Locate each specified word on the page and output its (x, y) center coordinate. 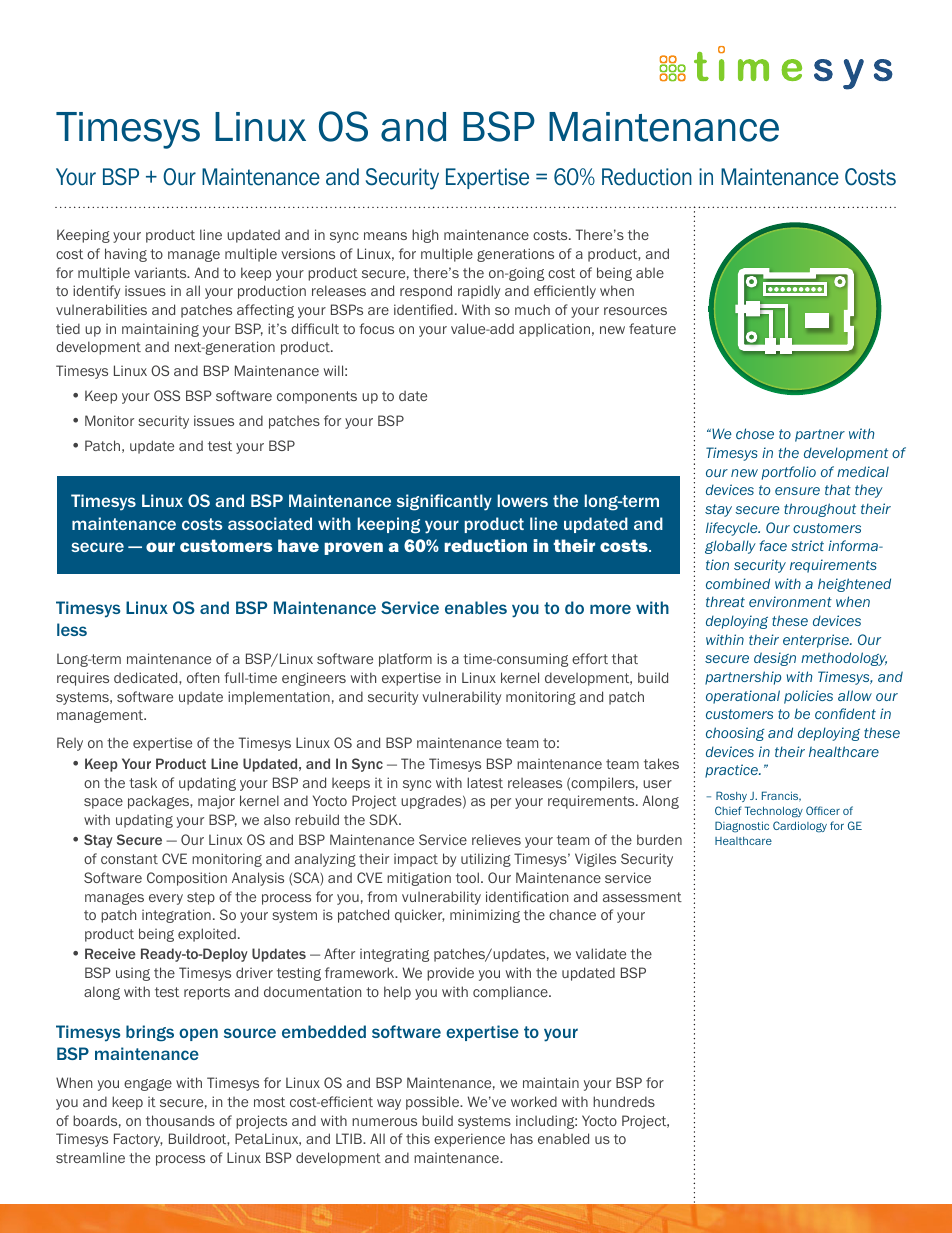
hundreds (624, 1101)
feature (652, 328)
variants (161, 272)
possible (434, 1103)
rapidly (479, 292)
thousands (180, 1120)
